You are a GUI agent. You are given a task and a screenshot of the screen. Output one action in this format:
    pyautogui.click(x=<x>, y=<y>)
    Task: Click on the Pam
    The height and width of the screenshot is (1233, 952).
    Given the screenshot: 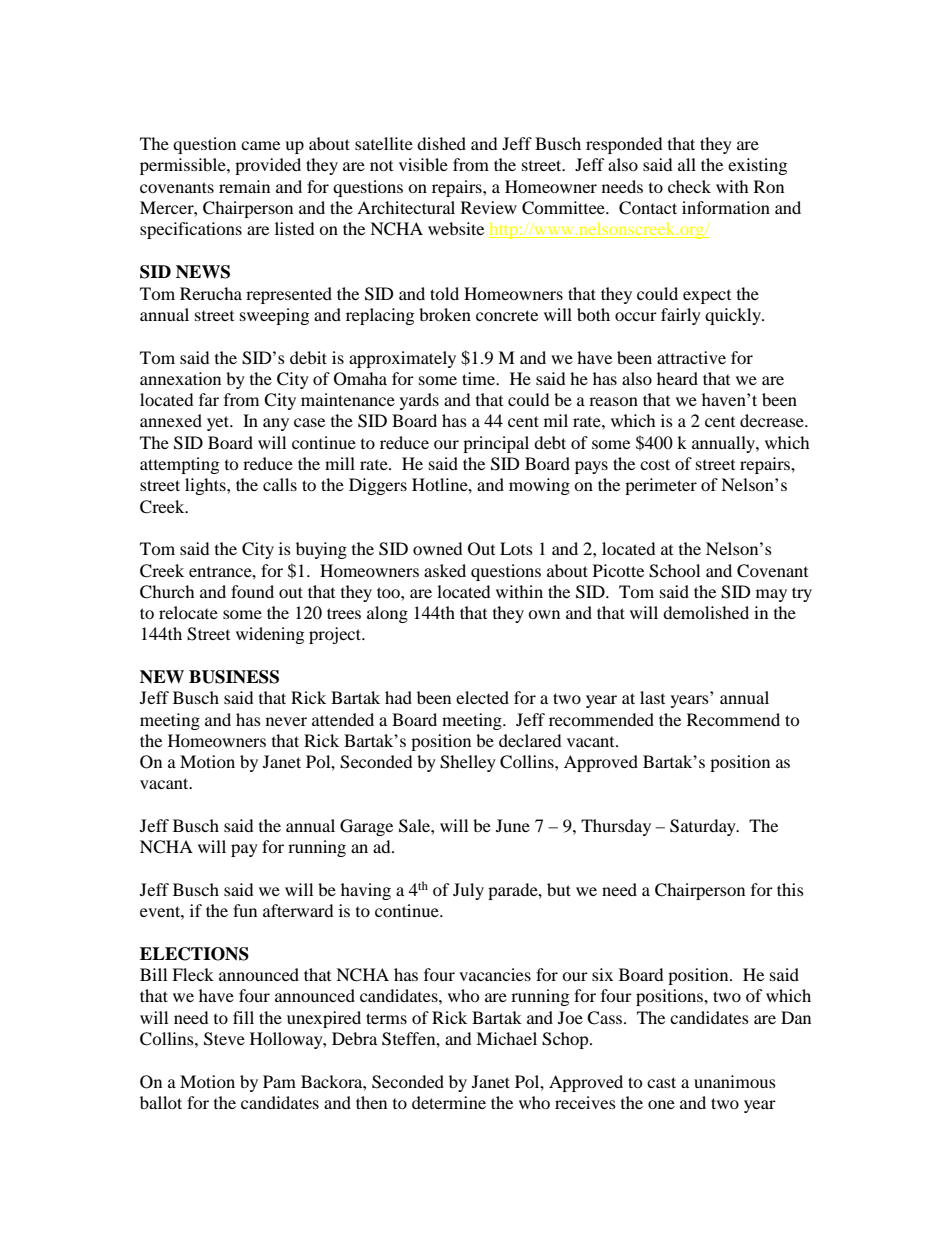 What is the action you would take?
    pyautogui.click(x=279, y=1081)
